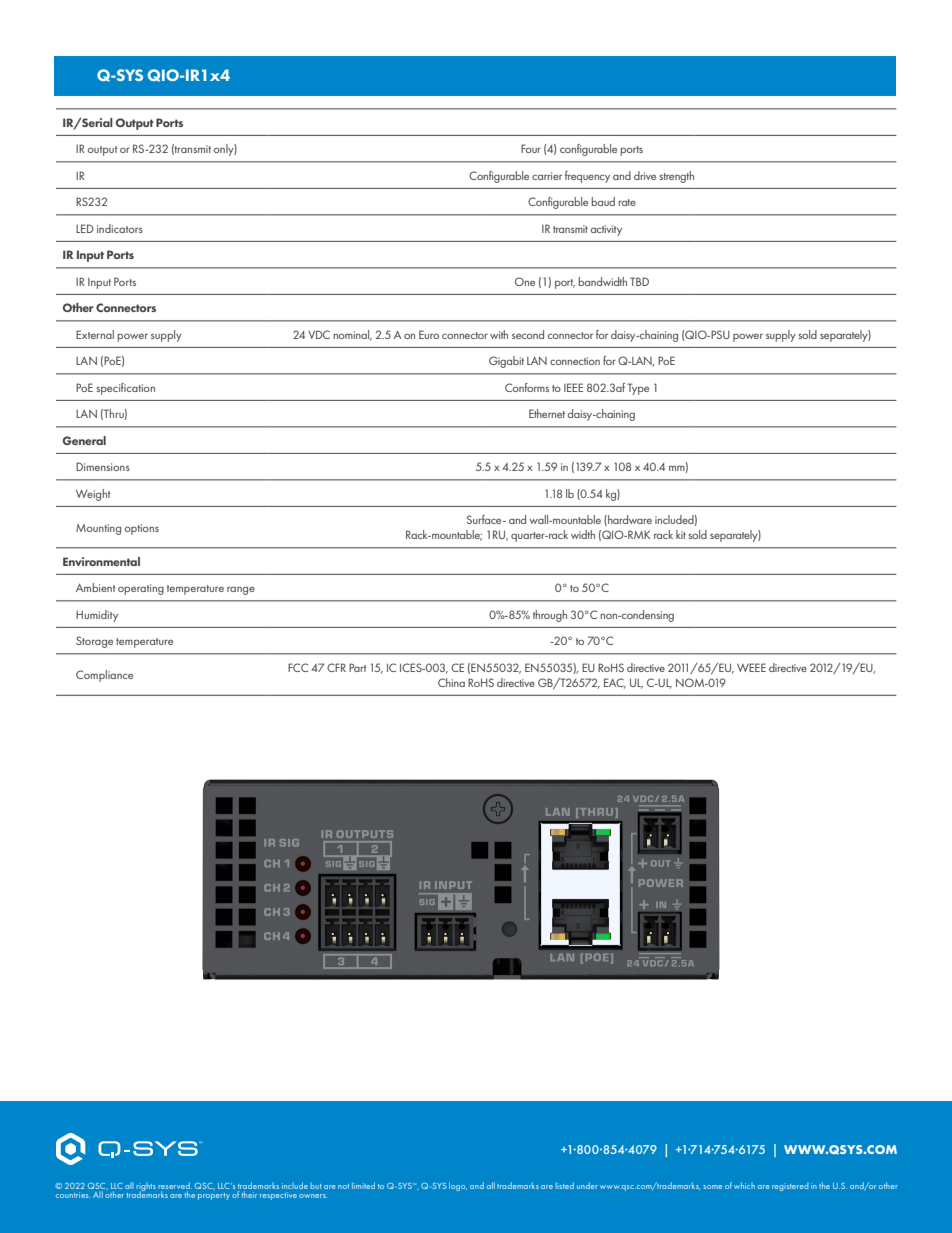 This image has width=952, height=1233. I want to click on through, so click(550, 616).
